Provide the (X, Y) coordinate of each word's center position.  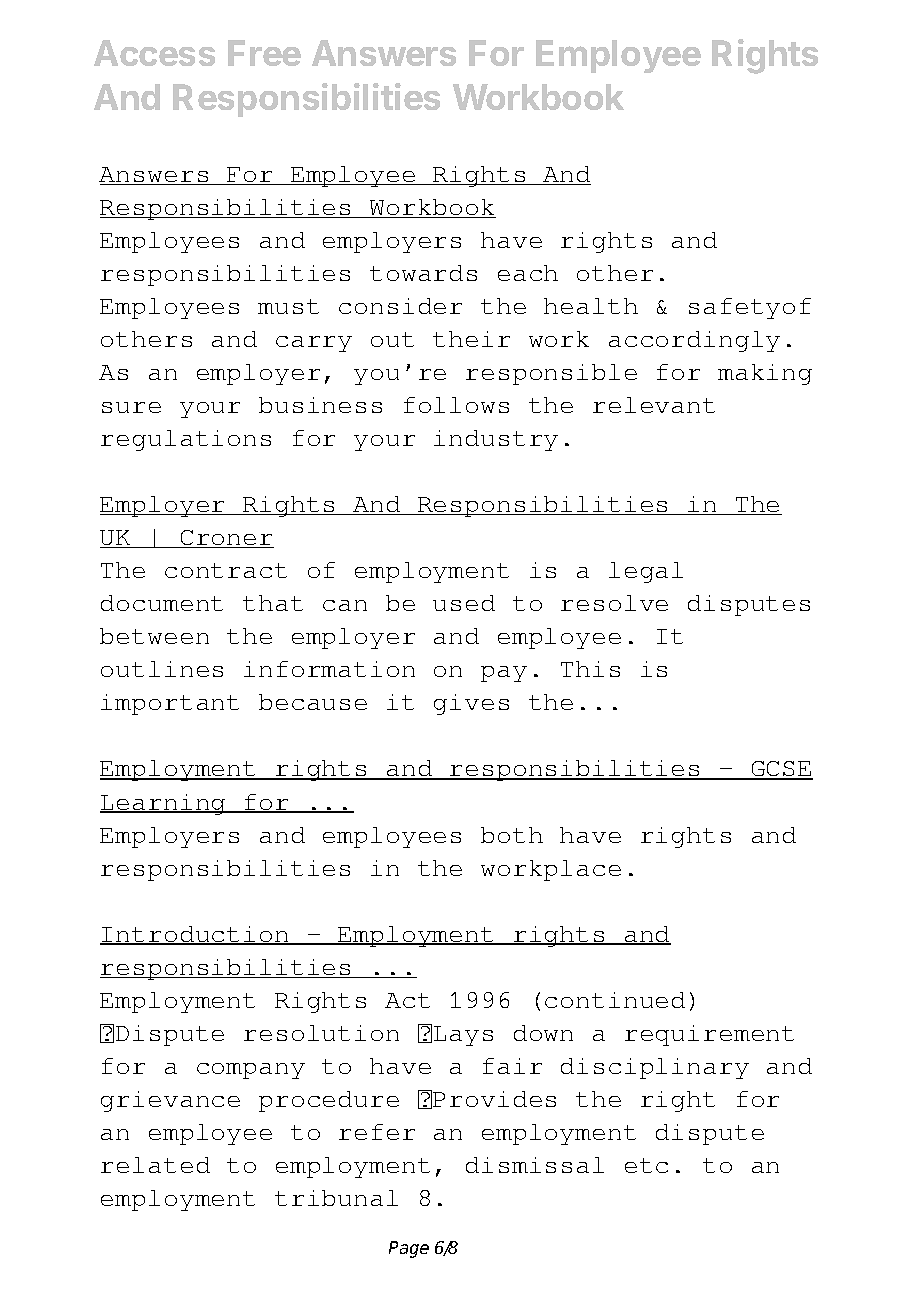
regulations (186, 440)
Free (264, 53)
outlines (162, 669)
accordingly (694, 341)
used (464, 603)
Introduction (195, 935)
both (512, 835)
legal (646, 572)
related (155, 1165)
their (471, 339)
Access (154, 53)
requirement (709, 1035)
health (591, 306)
